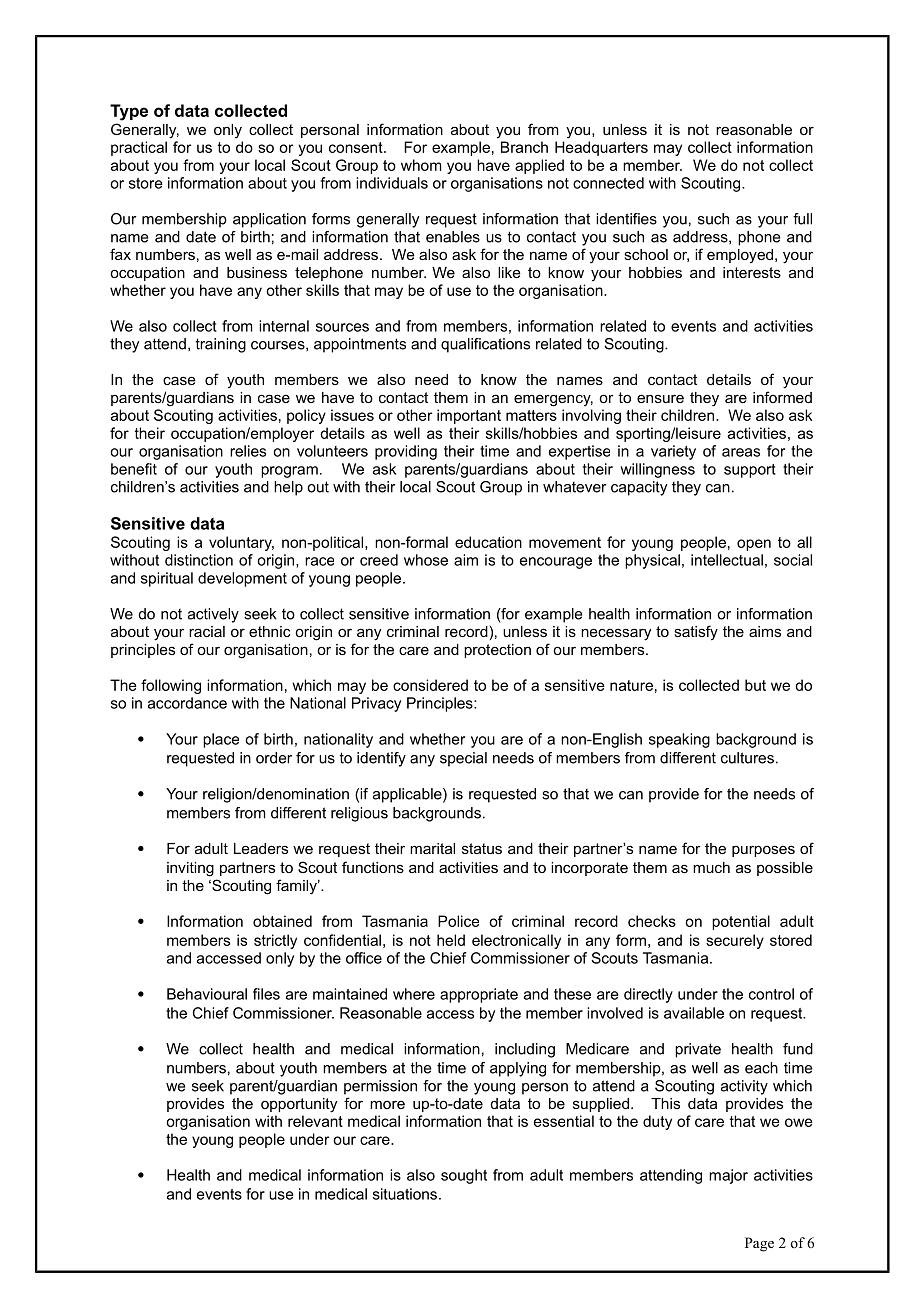 The height and width of the document is (1308, 924). What do you see at coordinates (479, 995) in the document?
I see `appropriate` at bounding box center [479, 995].
